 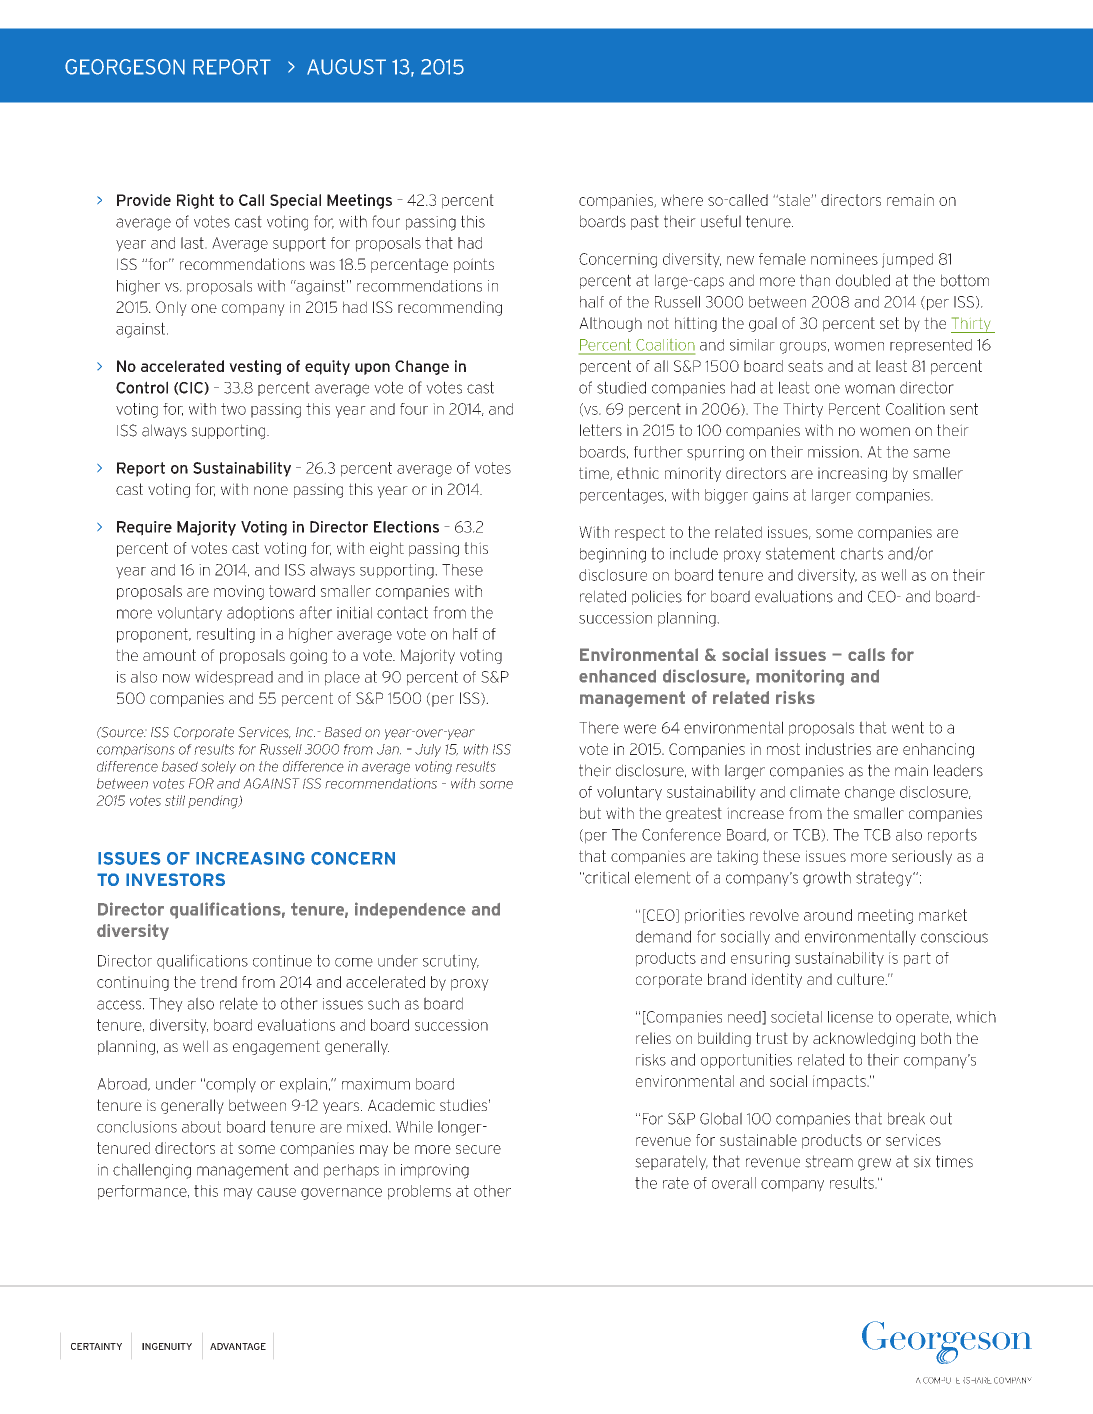 I want to click on scrutiny, so click(x=451, y=962).
